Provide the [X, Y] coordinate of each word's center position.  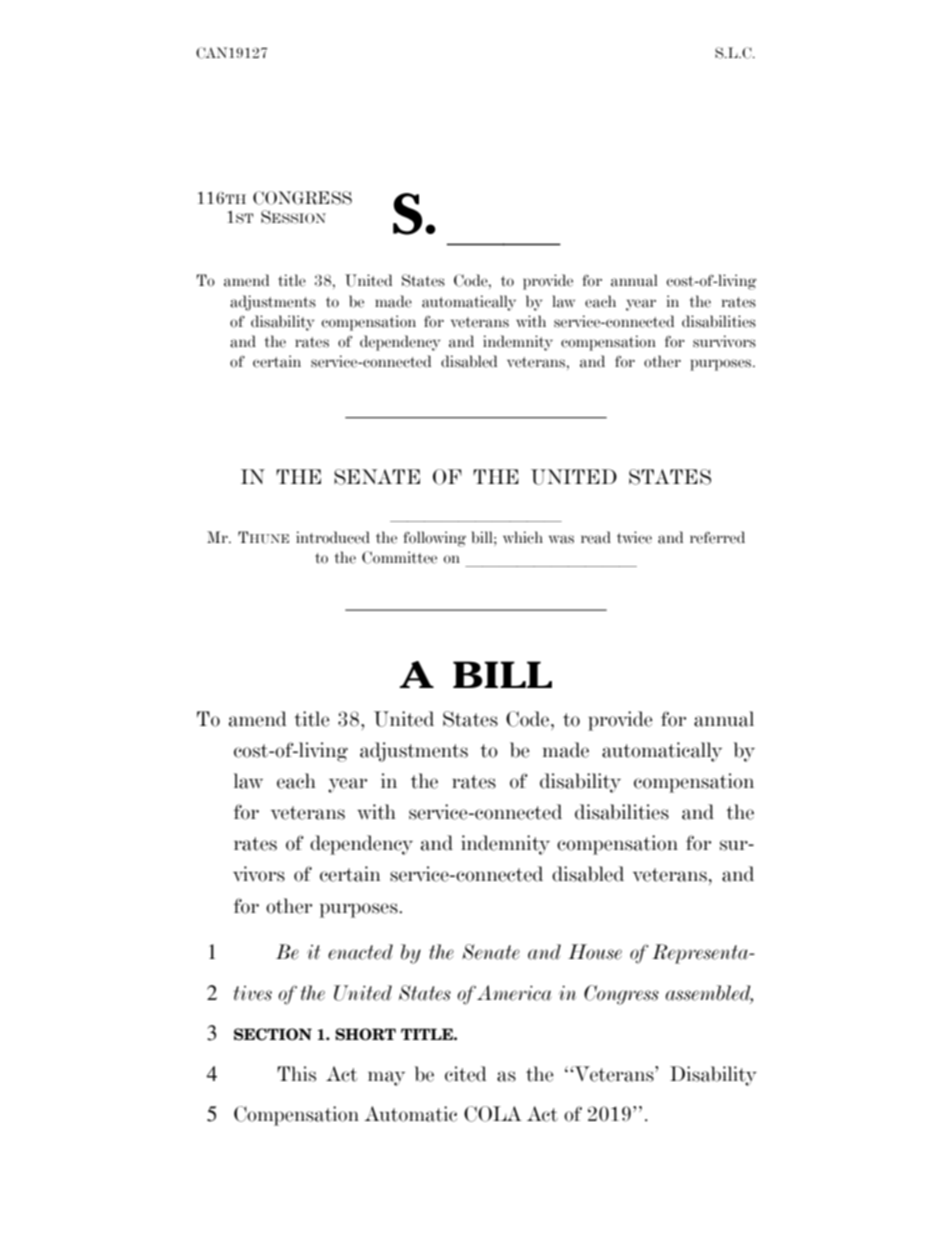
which [523, 537]
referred [717, 537]
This [296, 1074]
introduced [333, 537]
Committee [399, 557]
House [595, 952]
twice [634, 537]
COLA [493, 1114]
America [514, 993]
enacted [360, 952]
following [434, 539]
